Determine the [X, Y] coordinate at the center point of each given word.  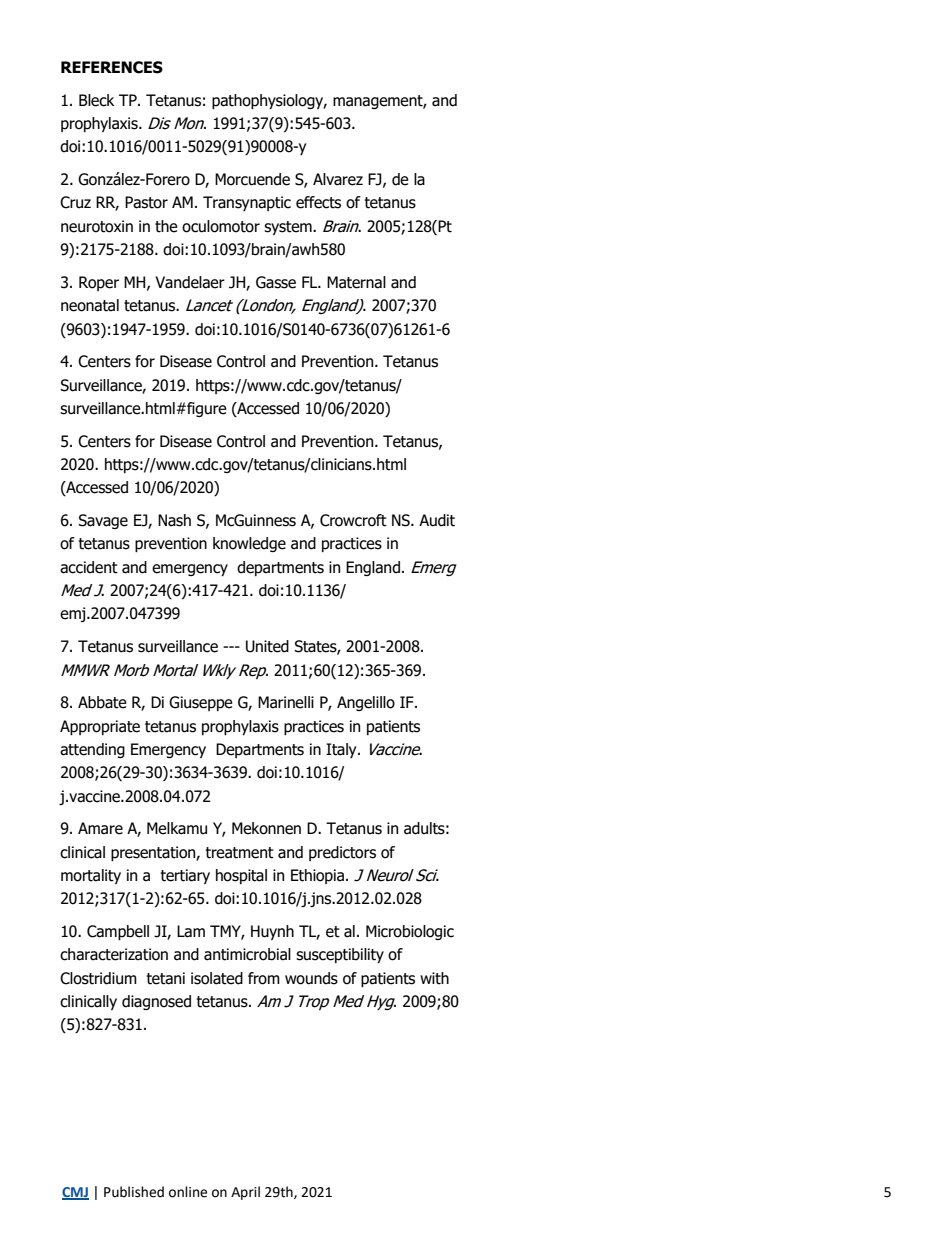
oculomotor [221, 226]
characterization [114, 954]
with [434, 978]
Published [134, 1192]
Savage [103, 521]
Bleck [96, 100]
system [289, 228]
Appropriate [100, 727]
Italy [342, 750]
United [267, 646]
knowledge [249, 544]
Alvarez [338, 179]
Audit [437, 520]
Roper [99, 283]
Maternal [356, 282]
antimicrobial [247, 954]
